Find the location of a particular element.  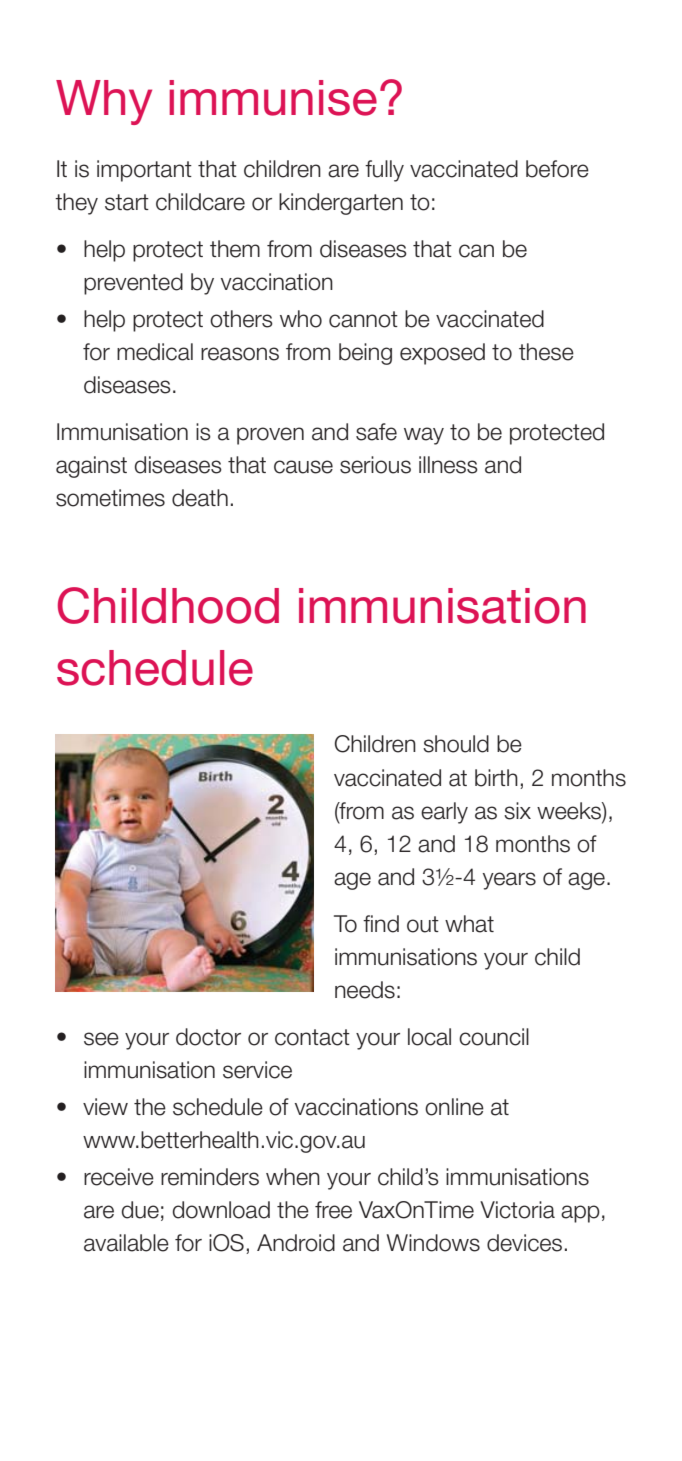

Victoria is located at coordinates (517, 1210).
